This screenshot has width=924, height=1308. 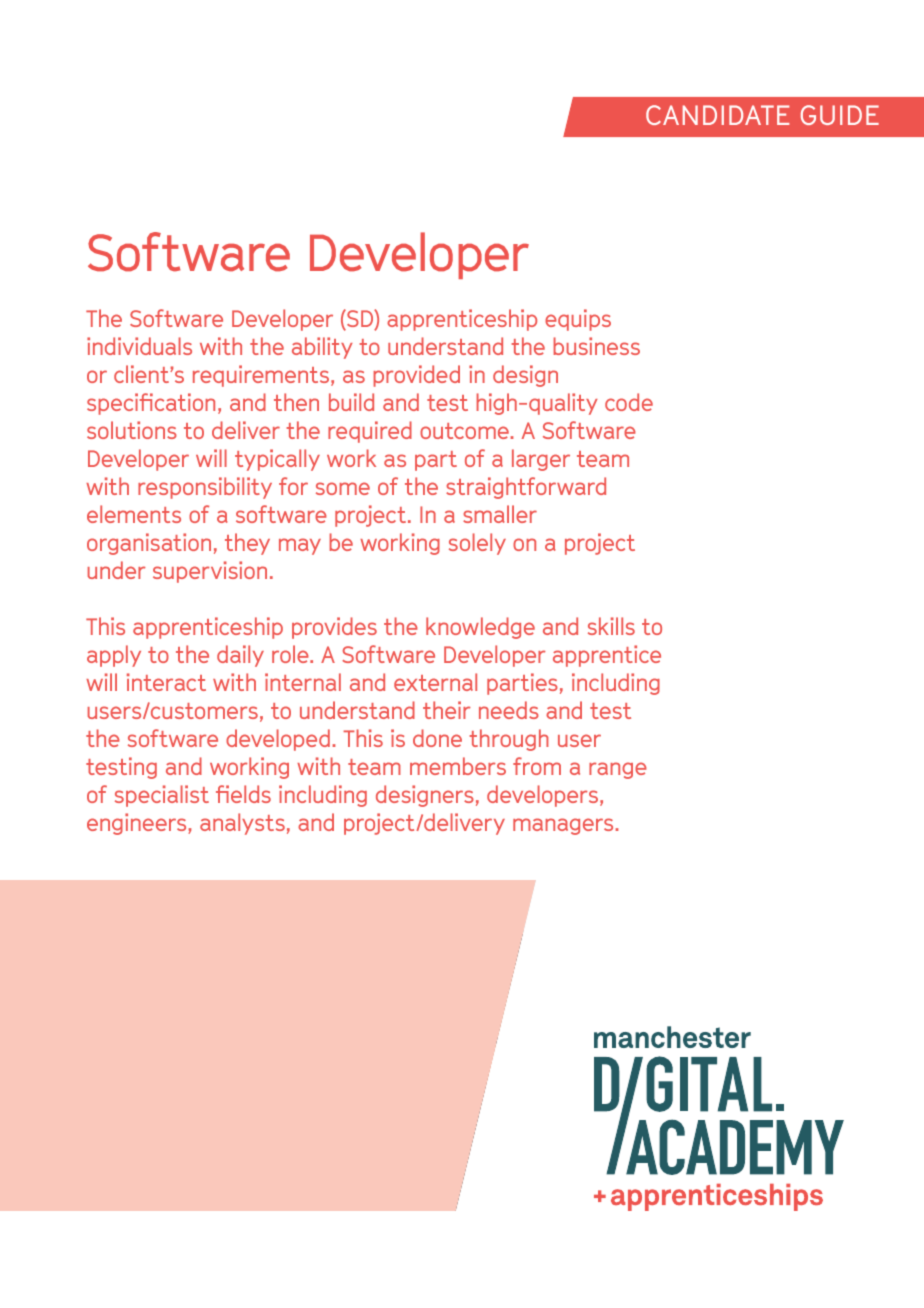 I want to click on specialist, so click(x=162, y=796).
